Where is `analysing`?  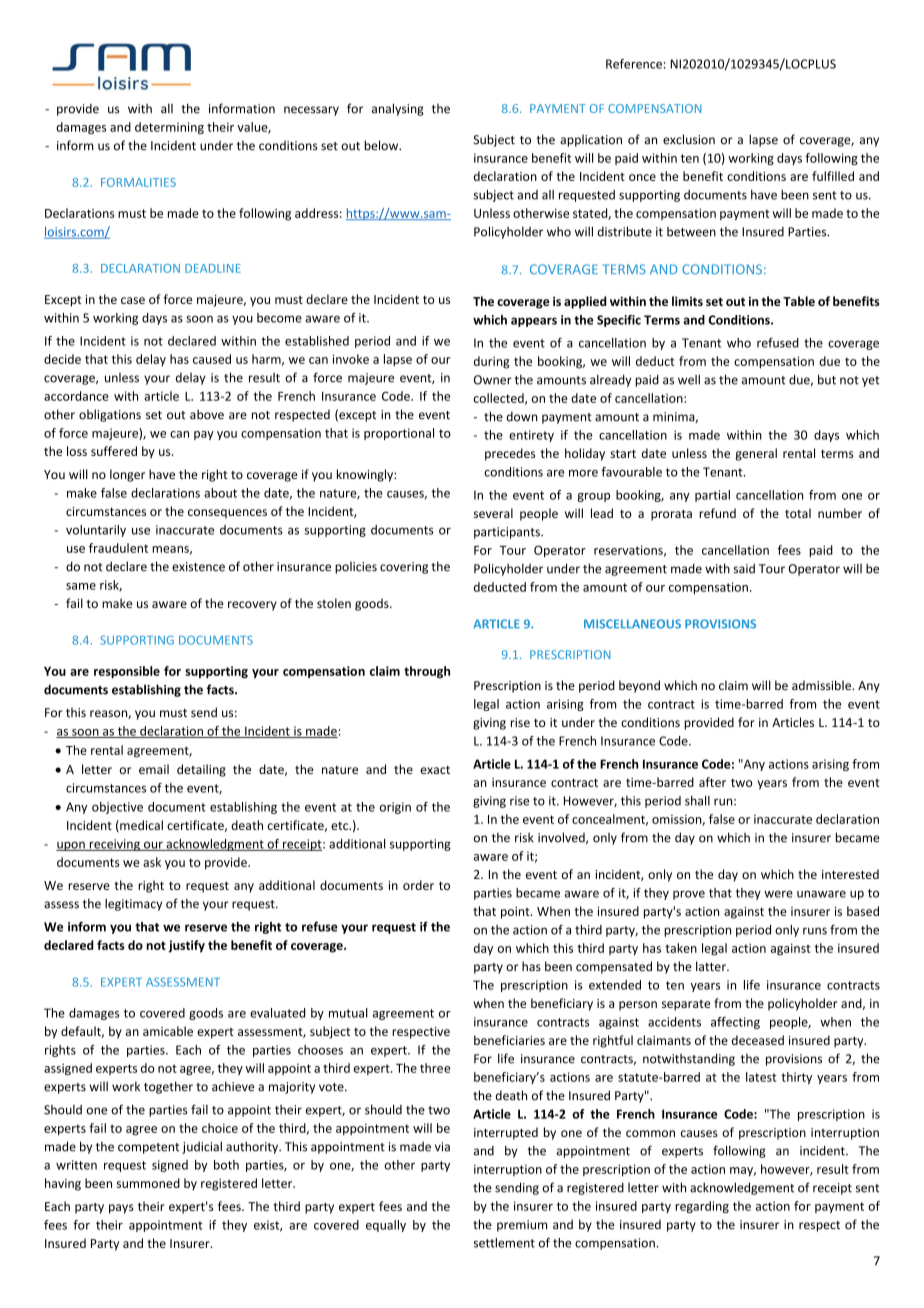 analysing is located at coordinates (398, 109).
